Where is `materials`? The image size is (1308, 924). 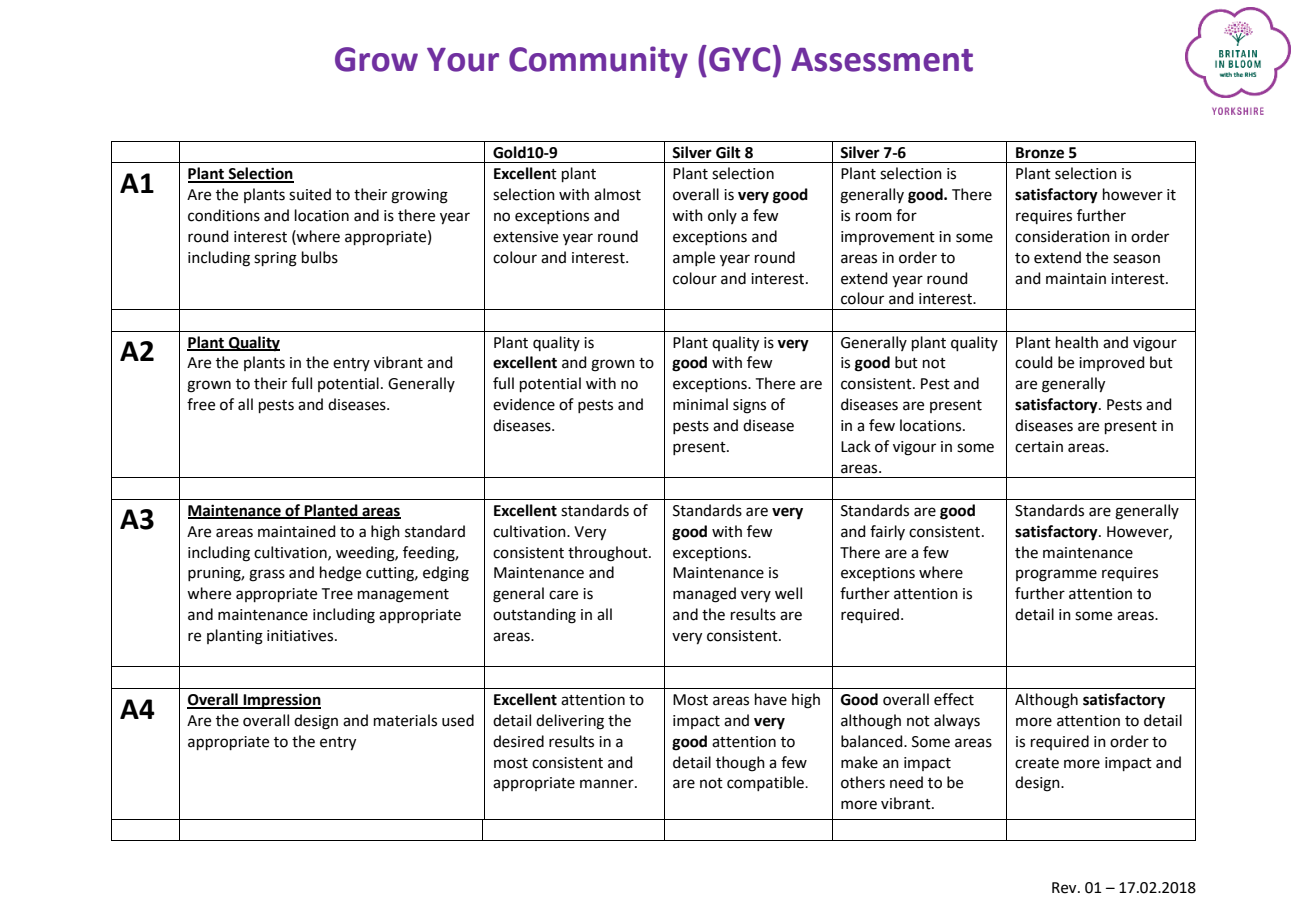 materials is located at coordinates (405, 720).
